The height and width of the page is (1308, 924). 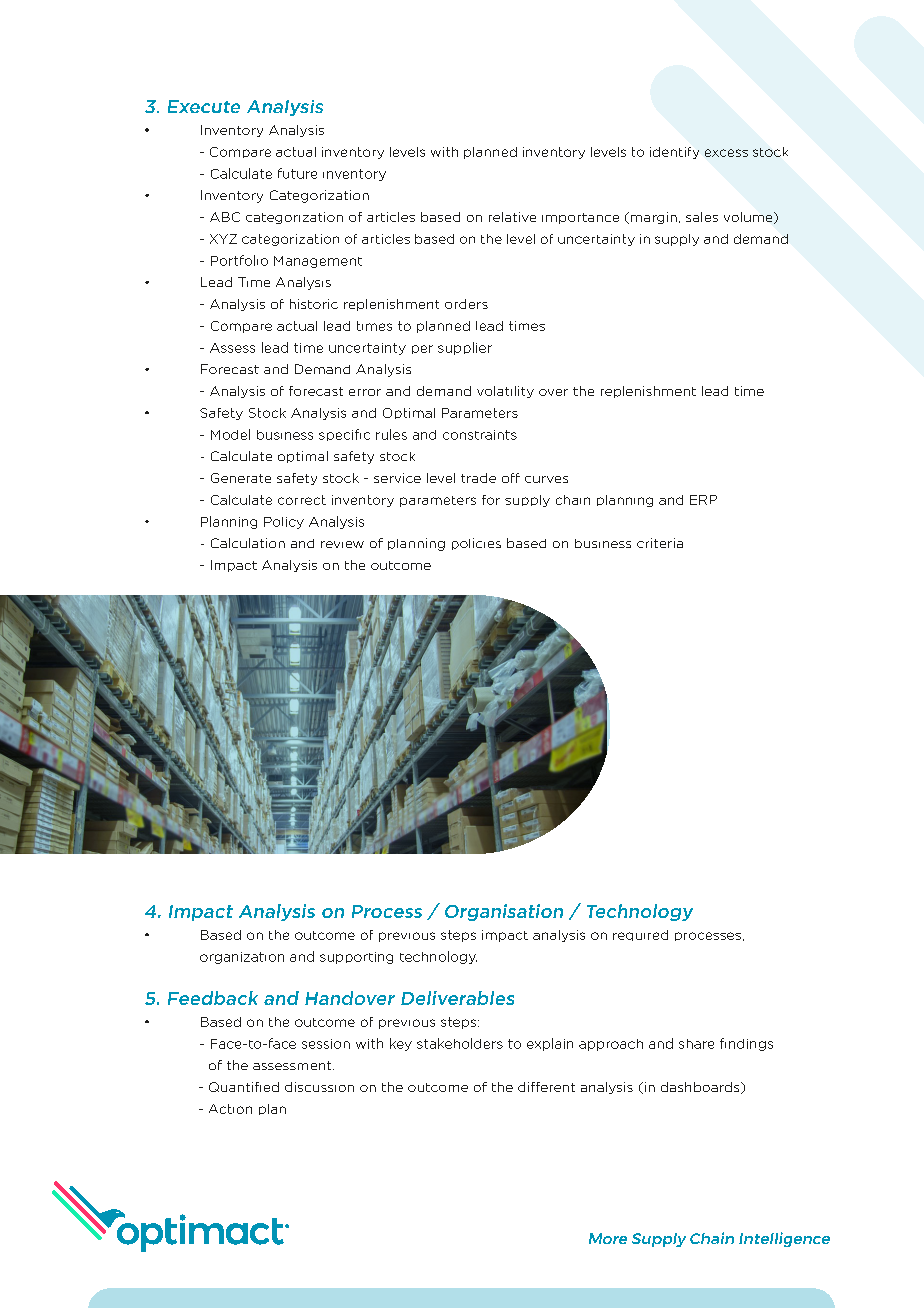 What do you see at coordinates (302, 500) in the page?
I see `correct` at bounding box center [302, 500].
